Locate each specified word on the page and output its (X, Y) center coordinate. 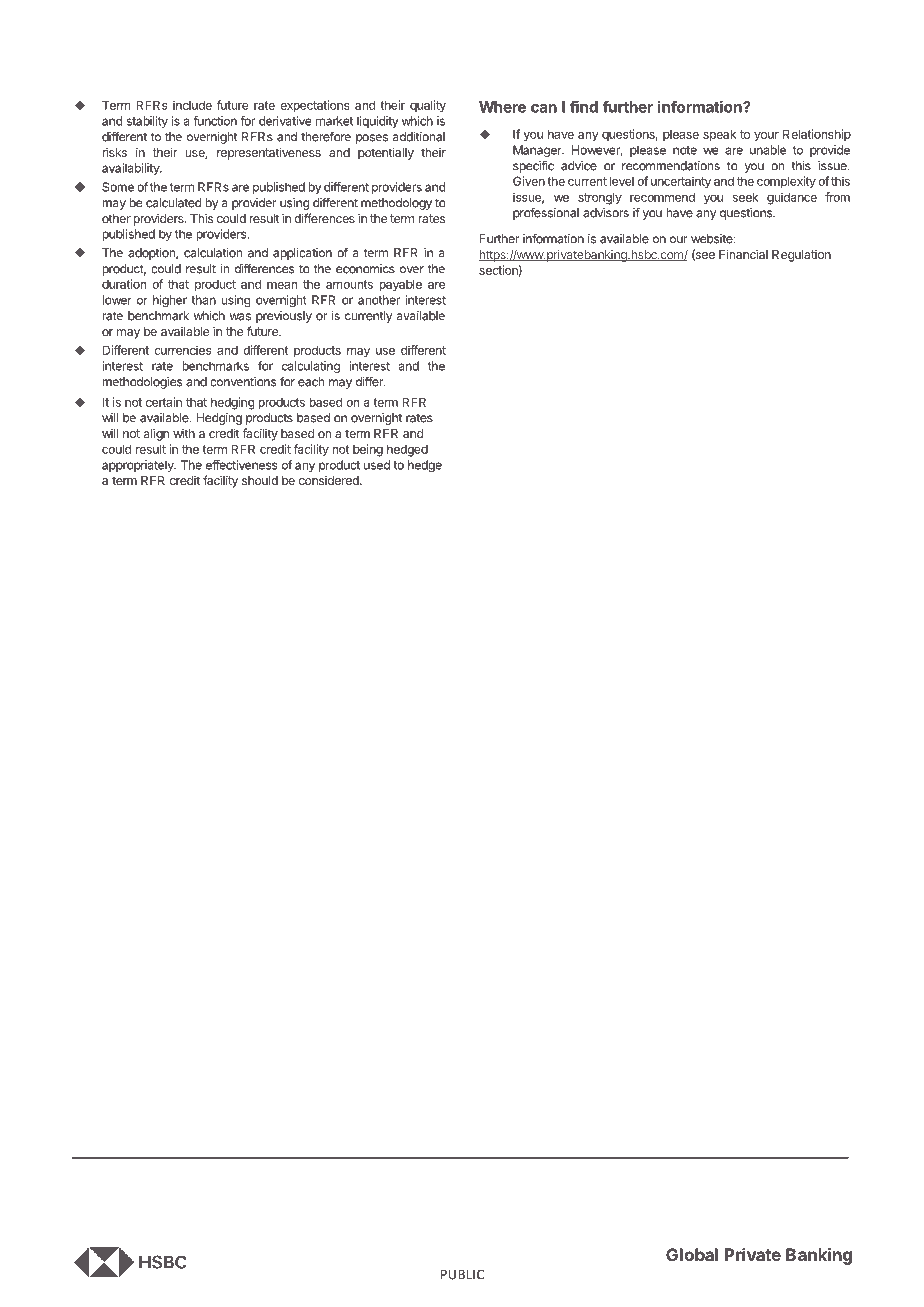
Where (502, 107)
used (377, 465)
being (368, 450)
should (260, 480)
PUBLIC (462, 1274)
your (766, 137)
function (215, 121)
